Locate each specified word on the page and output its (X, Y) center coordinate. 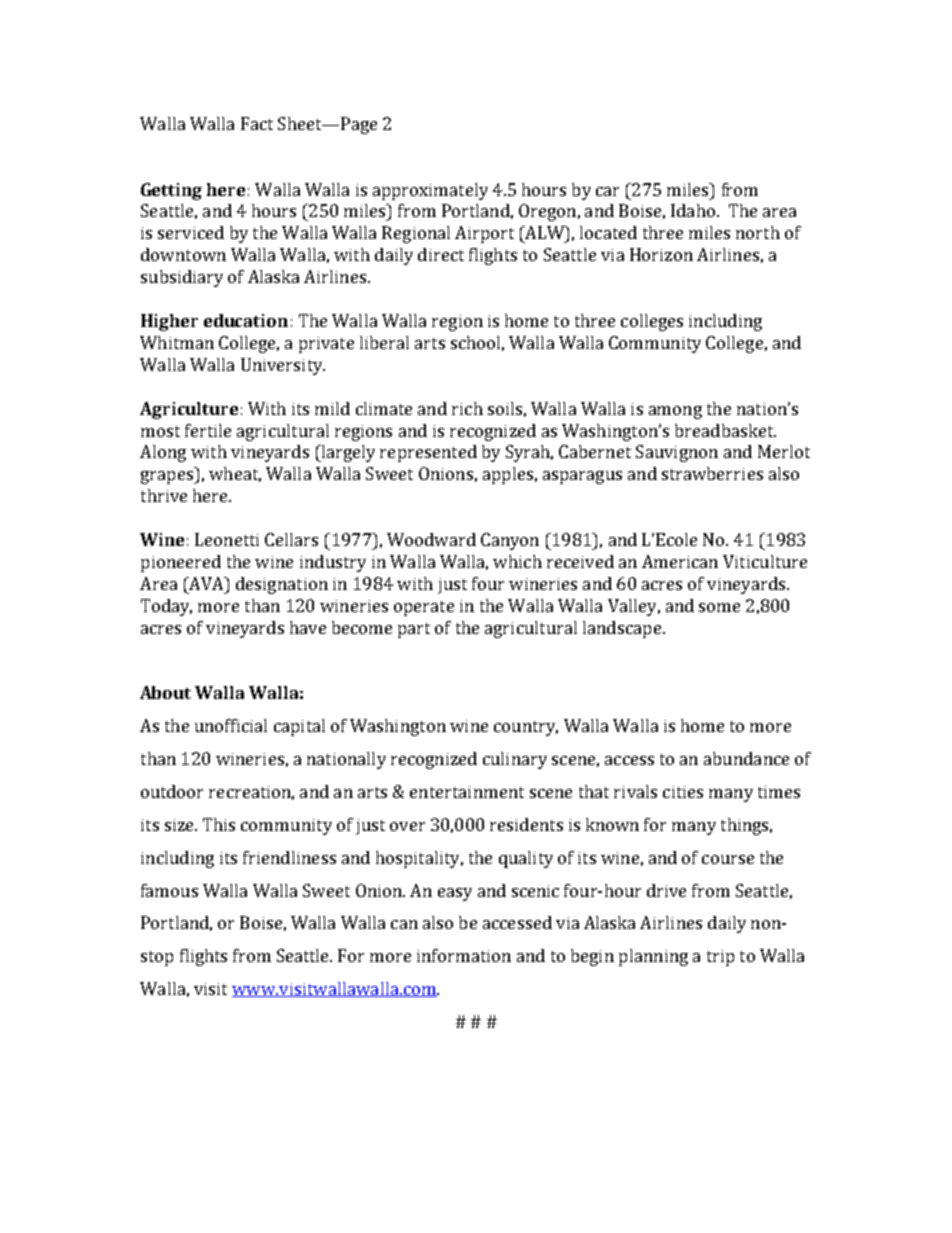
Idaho (693, 210)
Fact (257, 123)
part (414, 630)
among (675, 412)
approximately (430, 191)
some (719, 607)
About (165, 692)
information (464, 955)
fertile (208, 430)
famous (169, 890)
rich (467, 408)
